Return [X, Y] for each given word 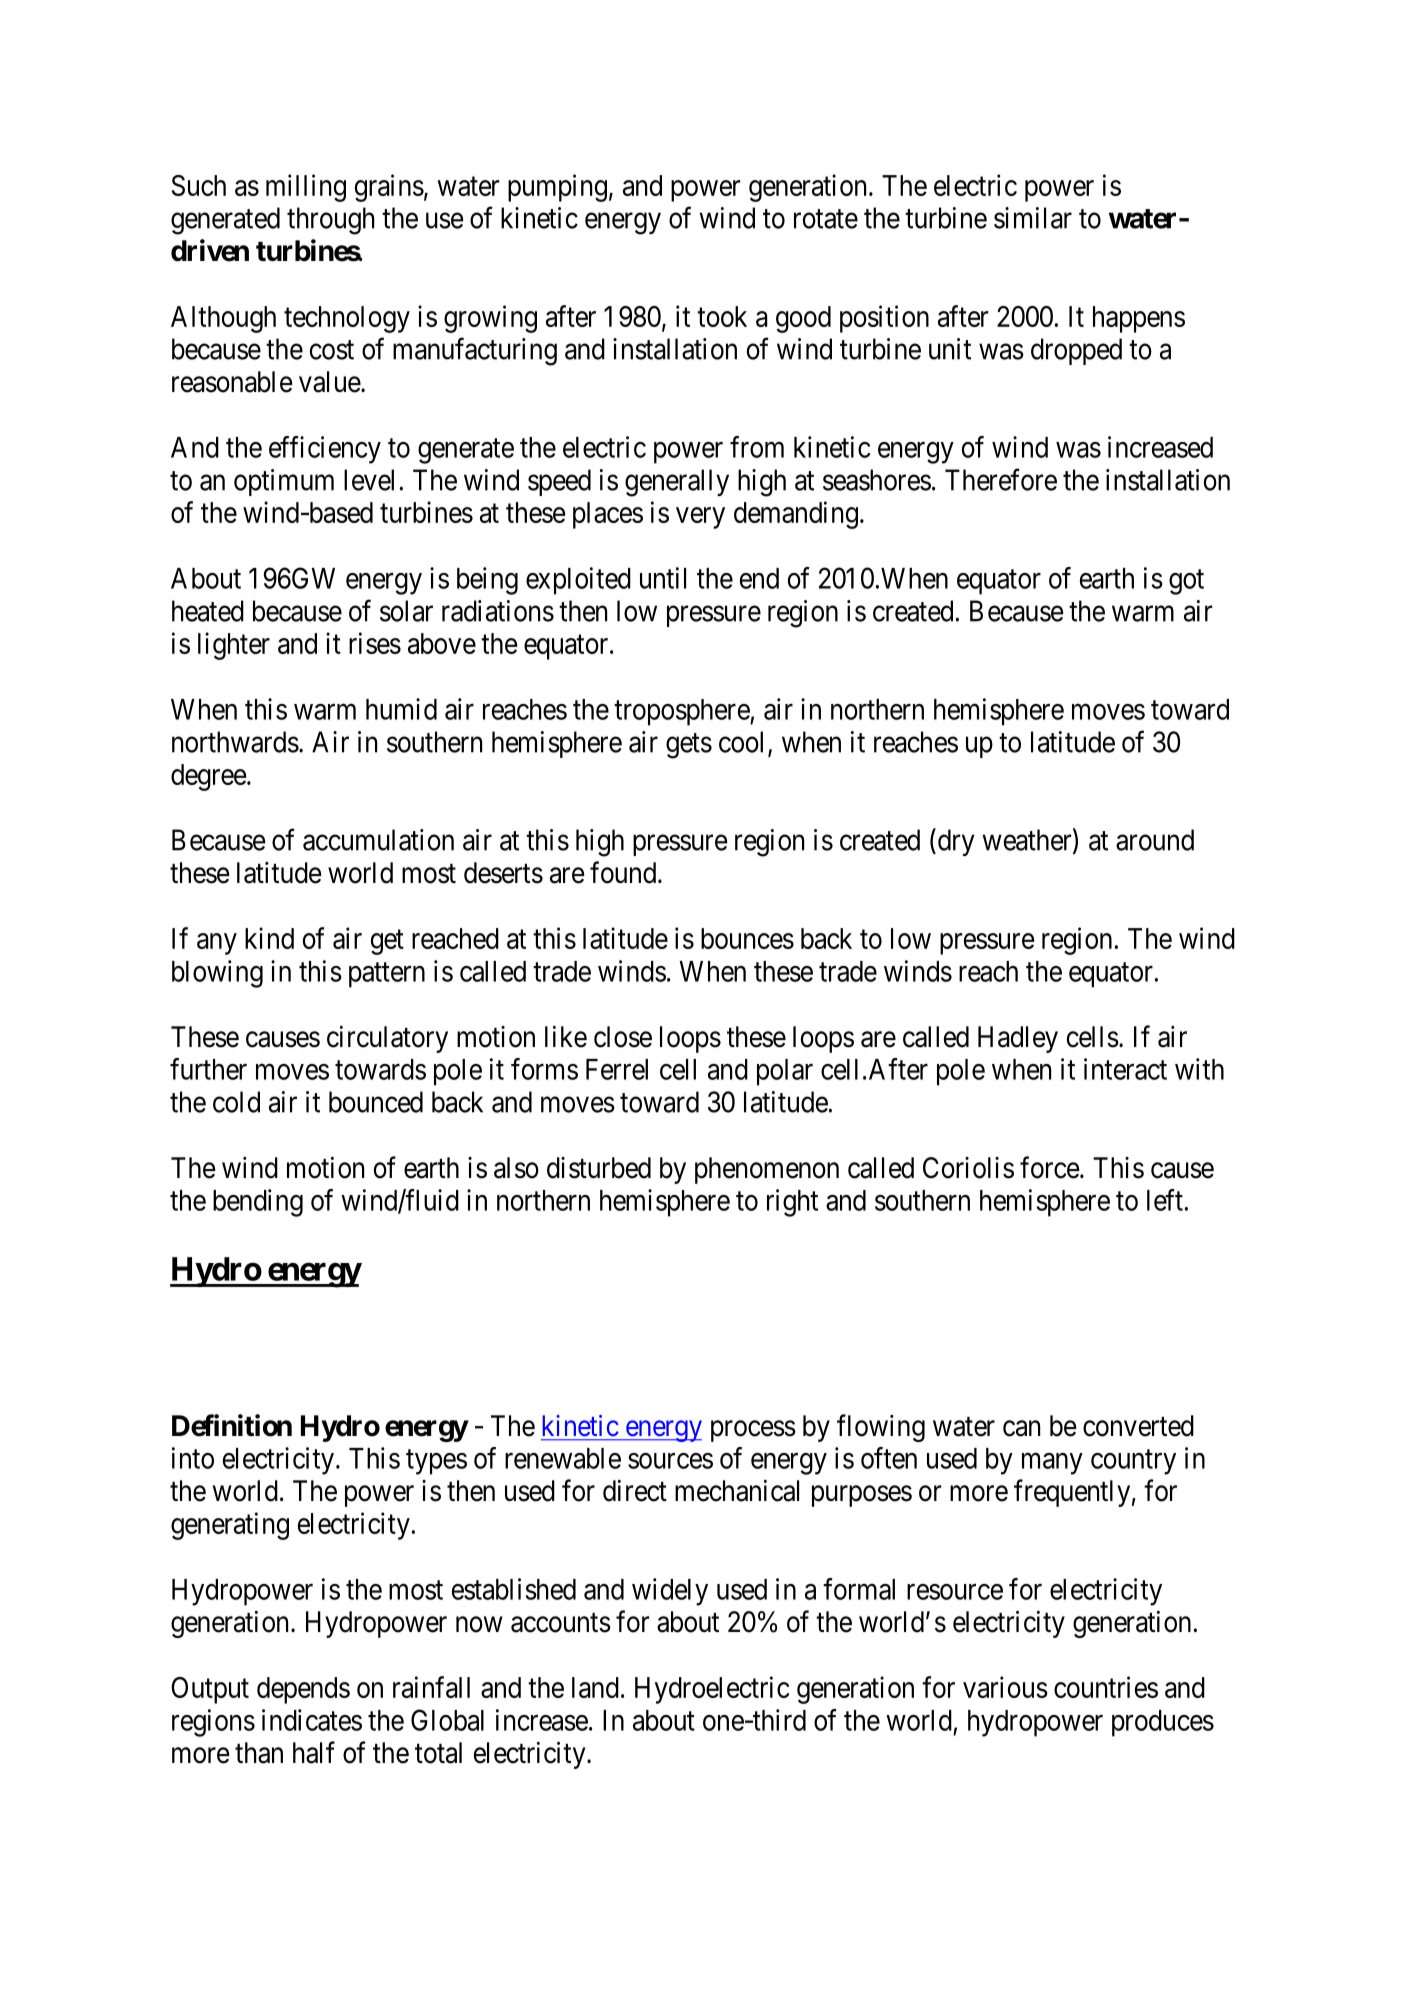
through [331, 221]
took [722, 316]
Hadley [1018, 1039]
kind [269, 938]
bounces [747, 938]
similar [1033, 218]
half [314, 1752]
